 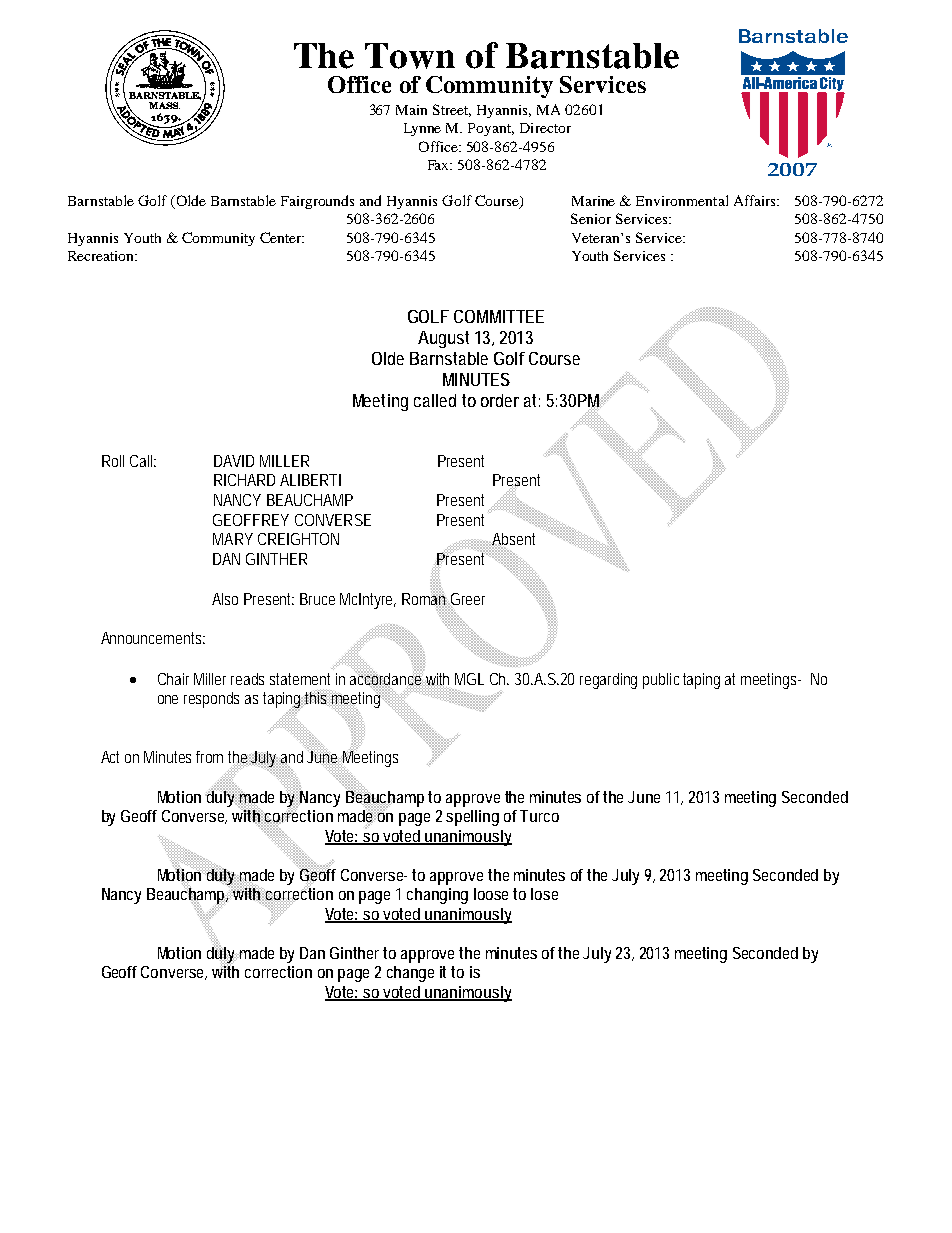 What do you see at coordinates (298, 539) in the image?
I see `CREIGHTON` at bounding box center [298, 539].
